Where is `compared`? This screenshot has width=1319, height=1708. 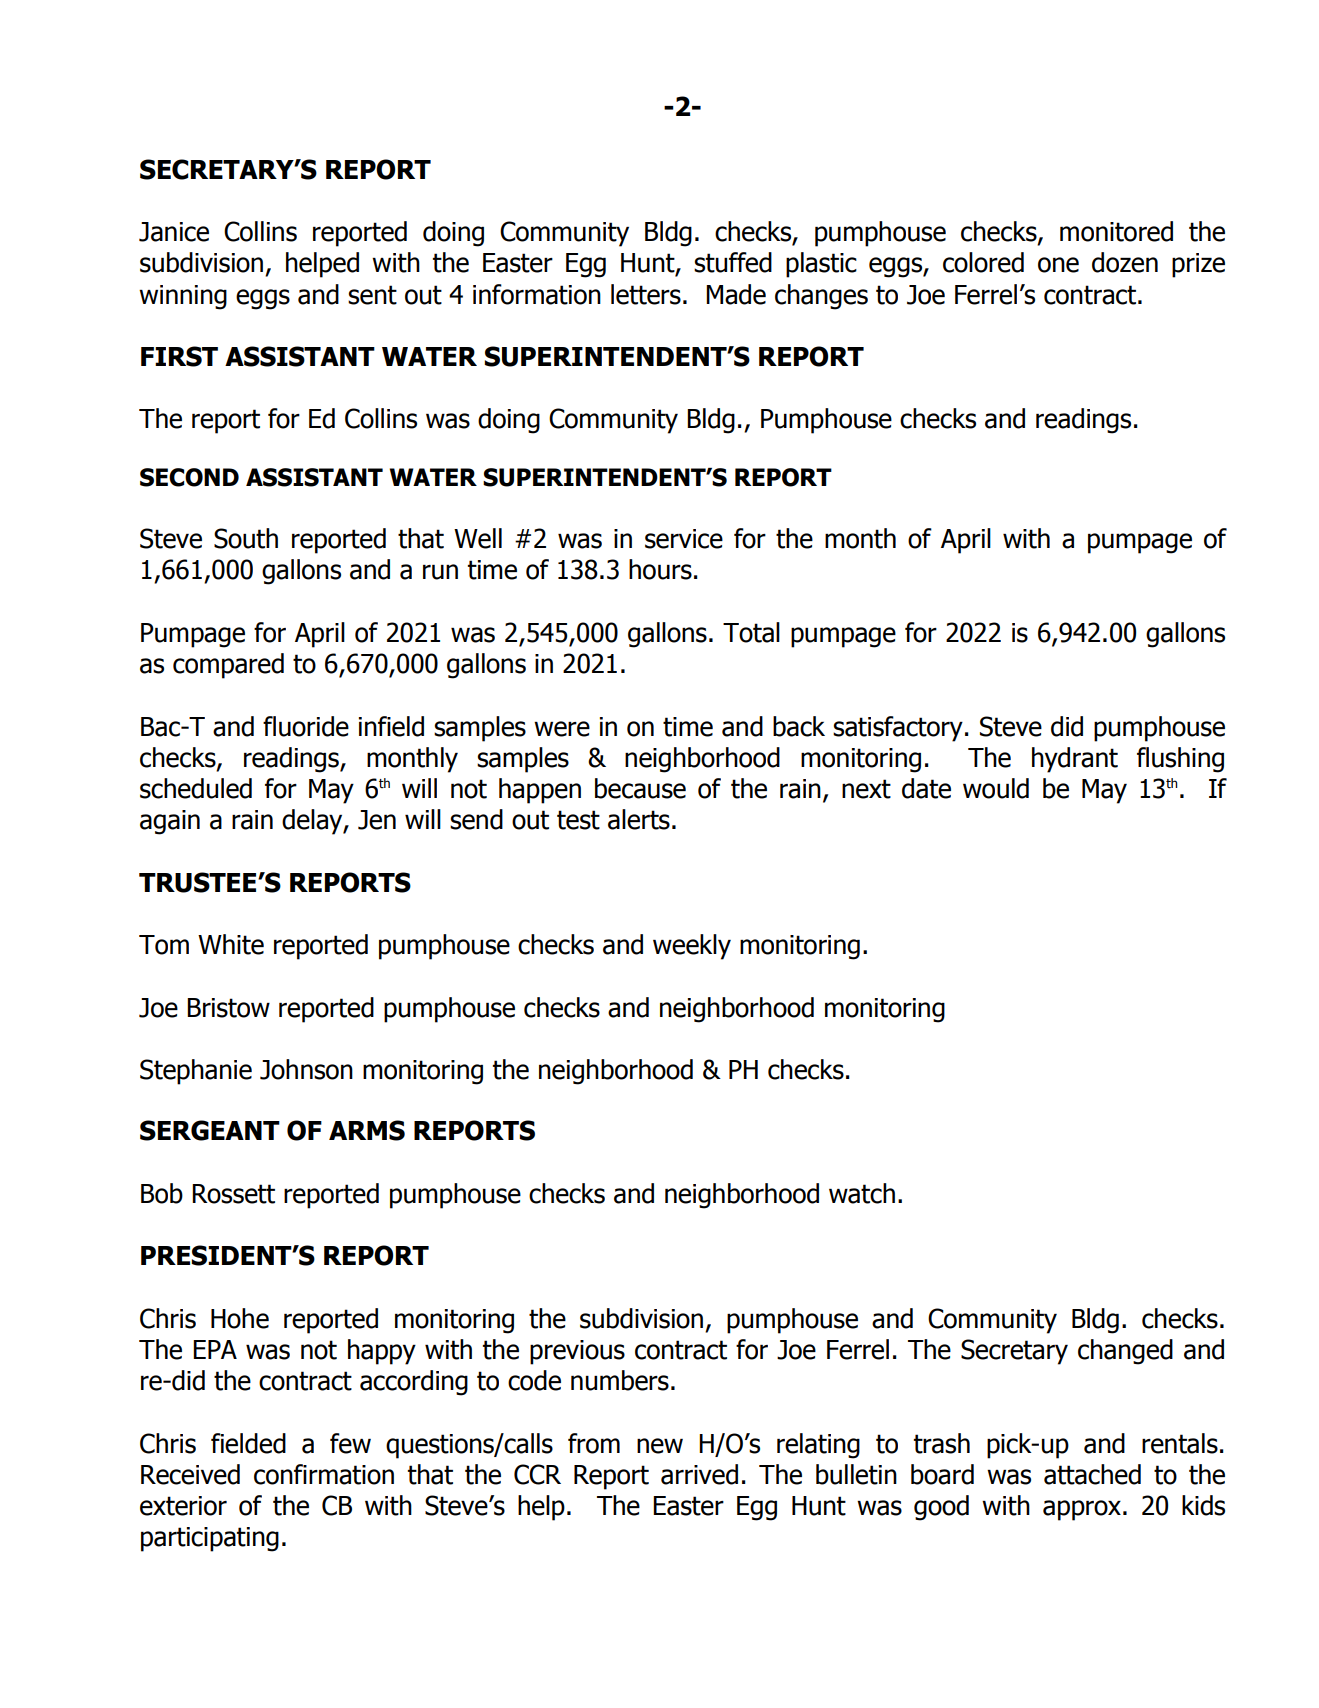 compared is located at coordinates (228, 666).
